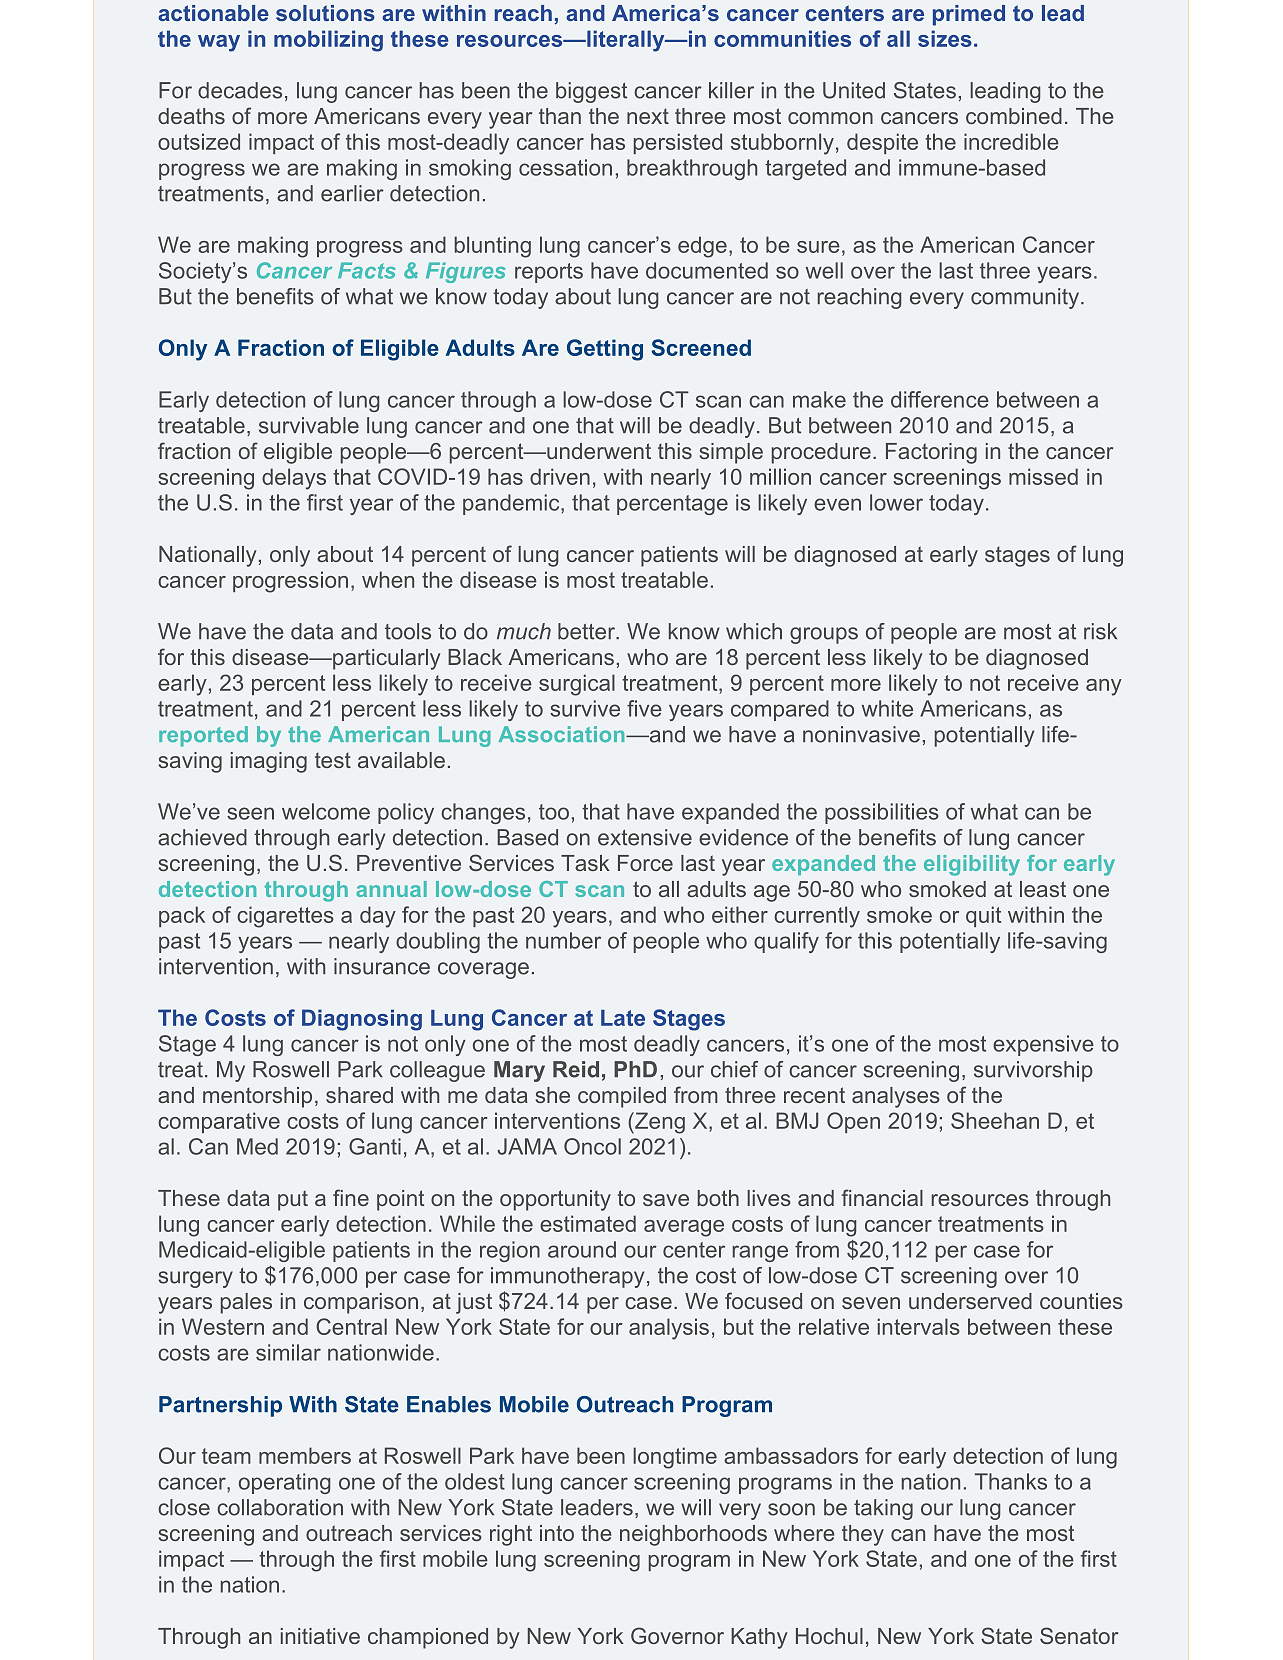 The width and height of the image is (1283, 1660). I want to click on missed, so click(1043, 476).
